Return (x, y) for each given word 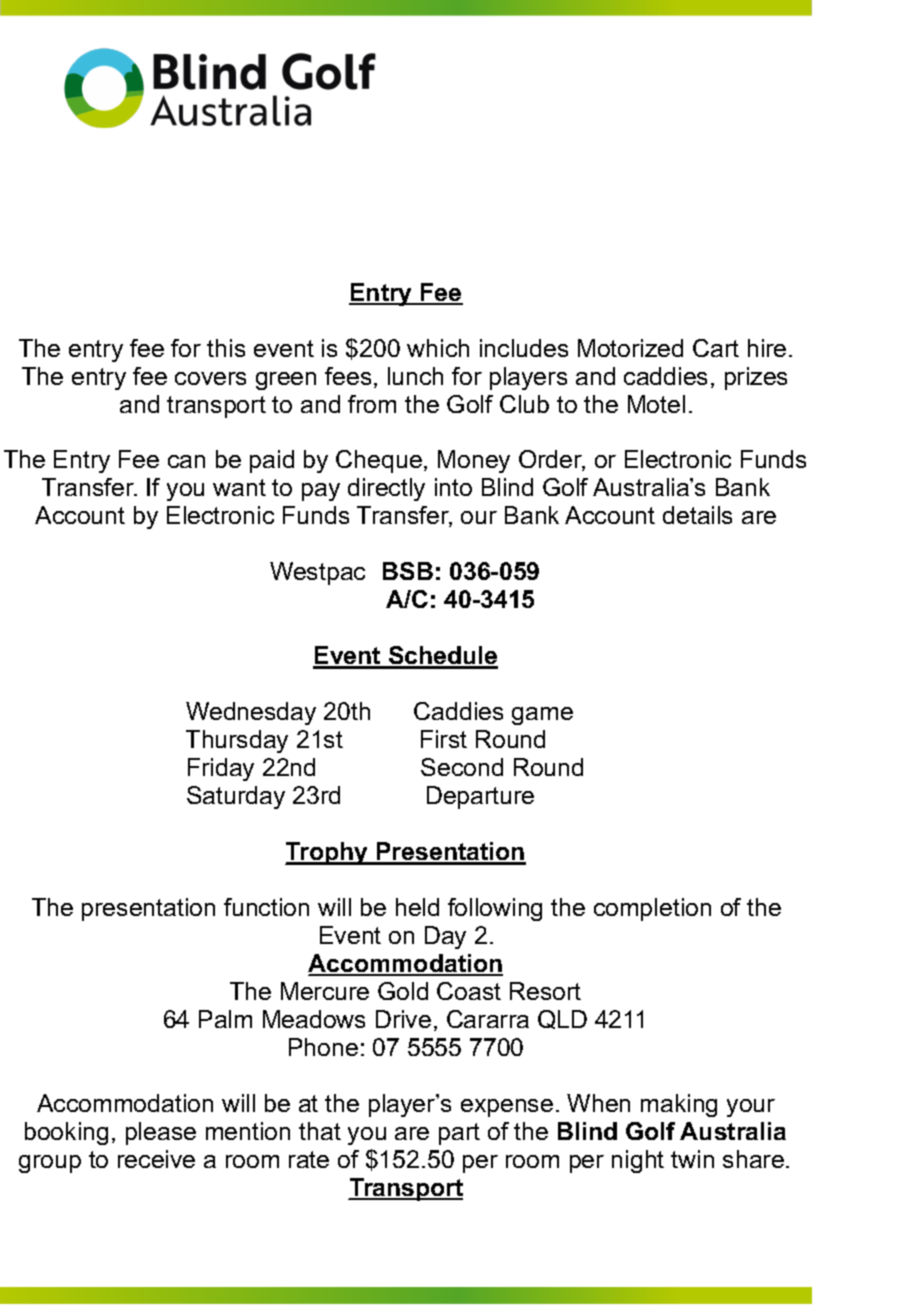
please (161, 1133)
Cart (716, 348)
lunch (415, 376)
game (542, 716)
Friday (221, 769)
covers (210, 378)
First (444, 739)
